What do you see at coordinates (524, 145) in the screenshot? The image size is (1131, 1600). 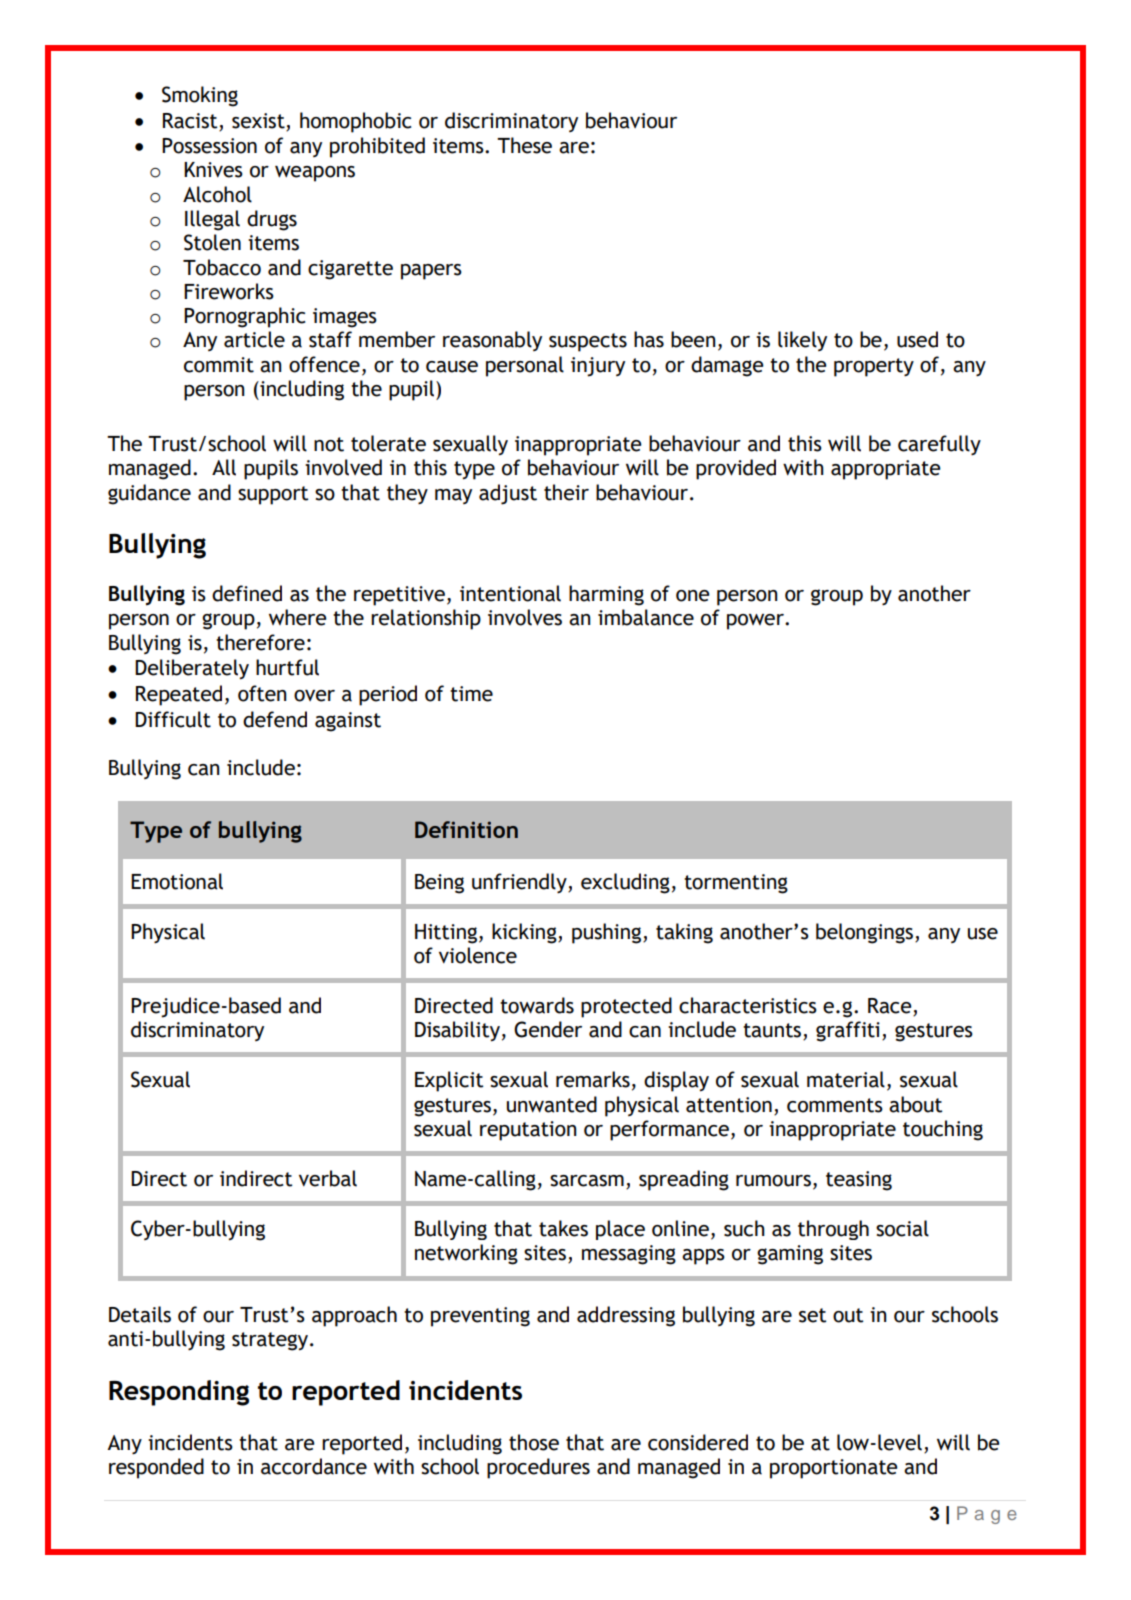 I see `These` at bounding box center [524, 145].
